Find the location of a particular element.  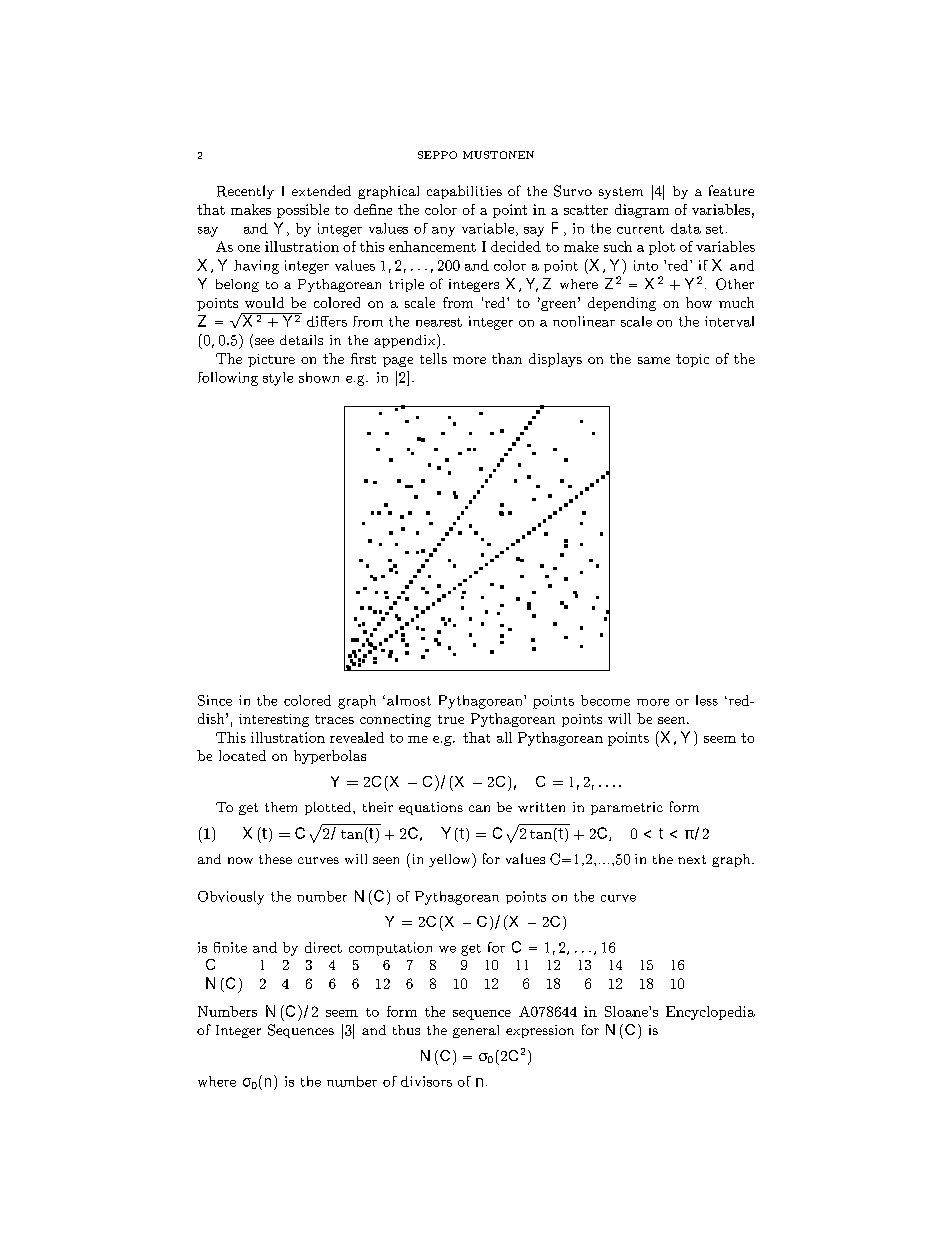

thus is located at coordinates (406, 1030).
